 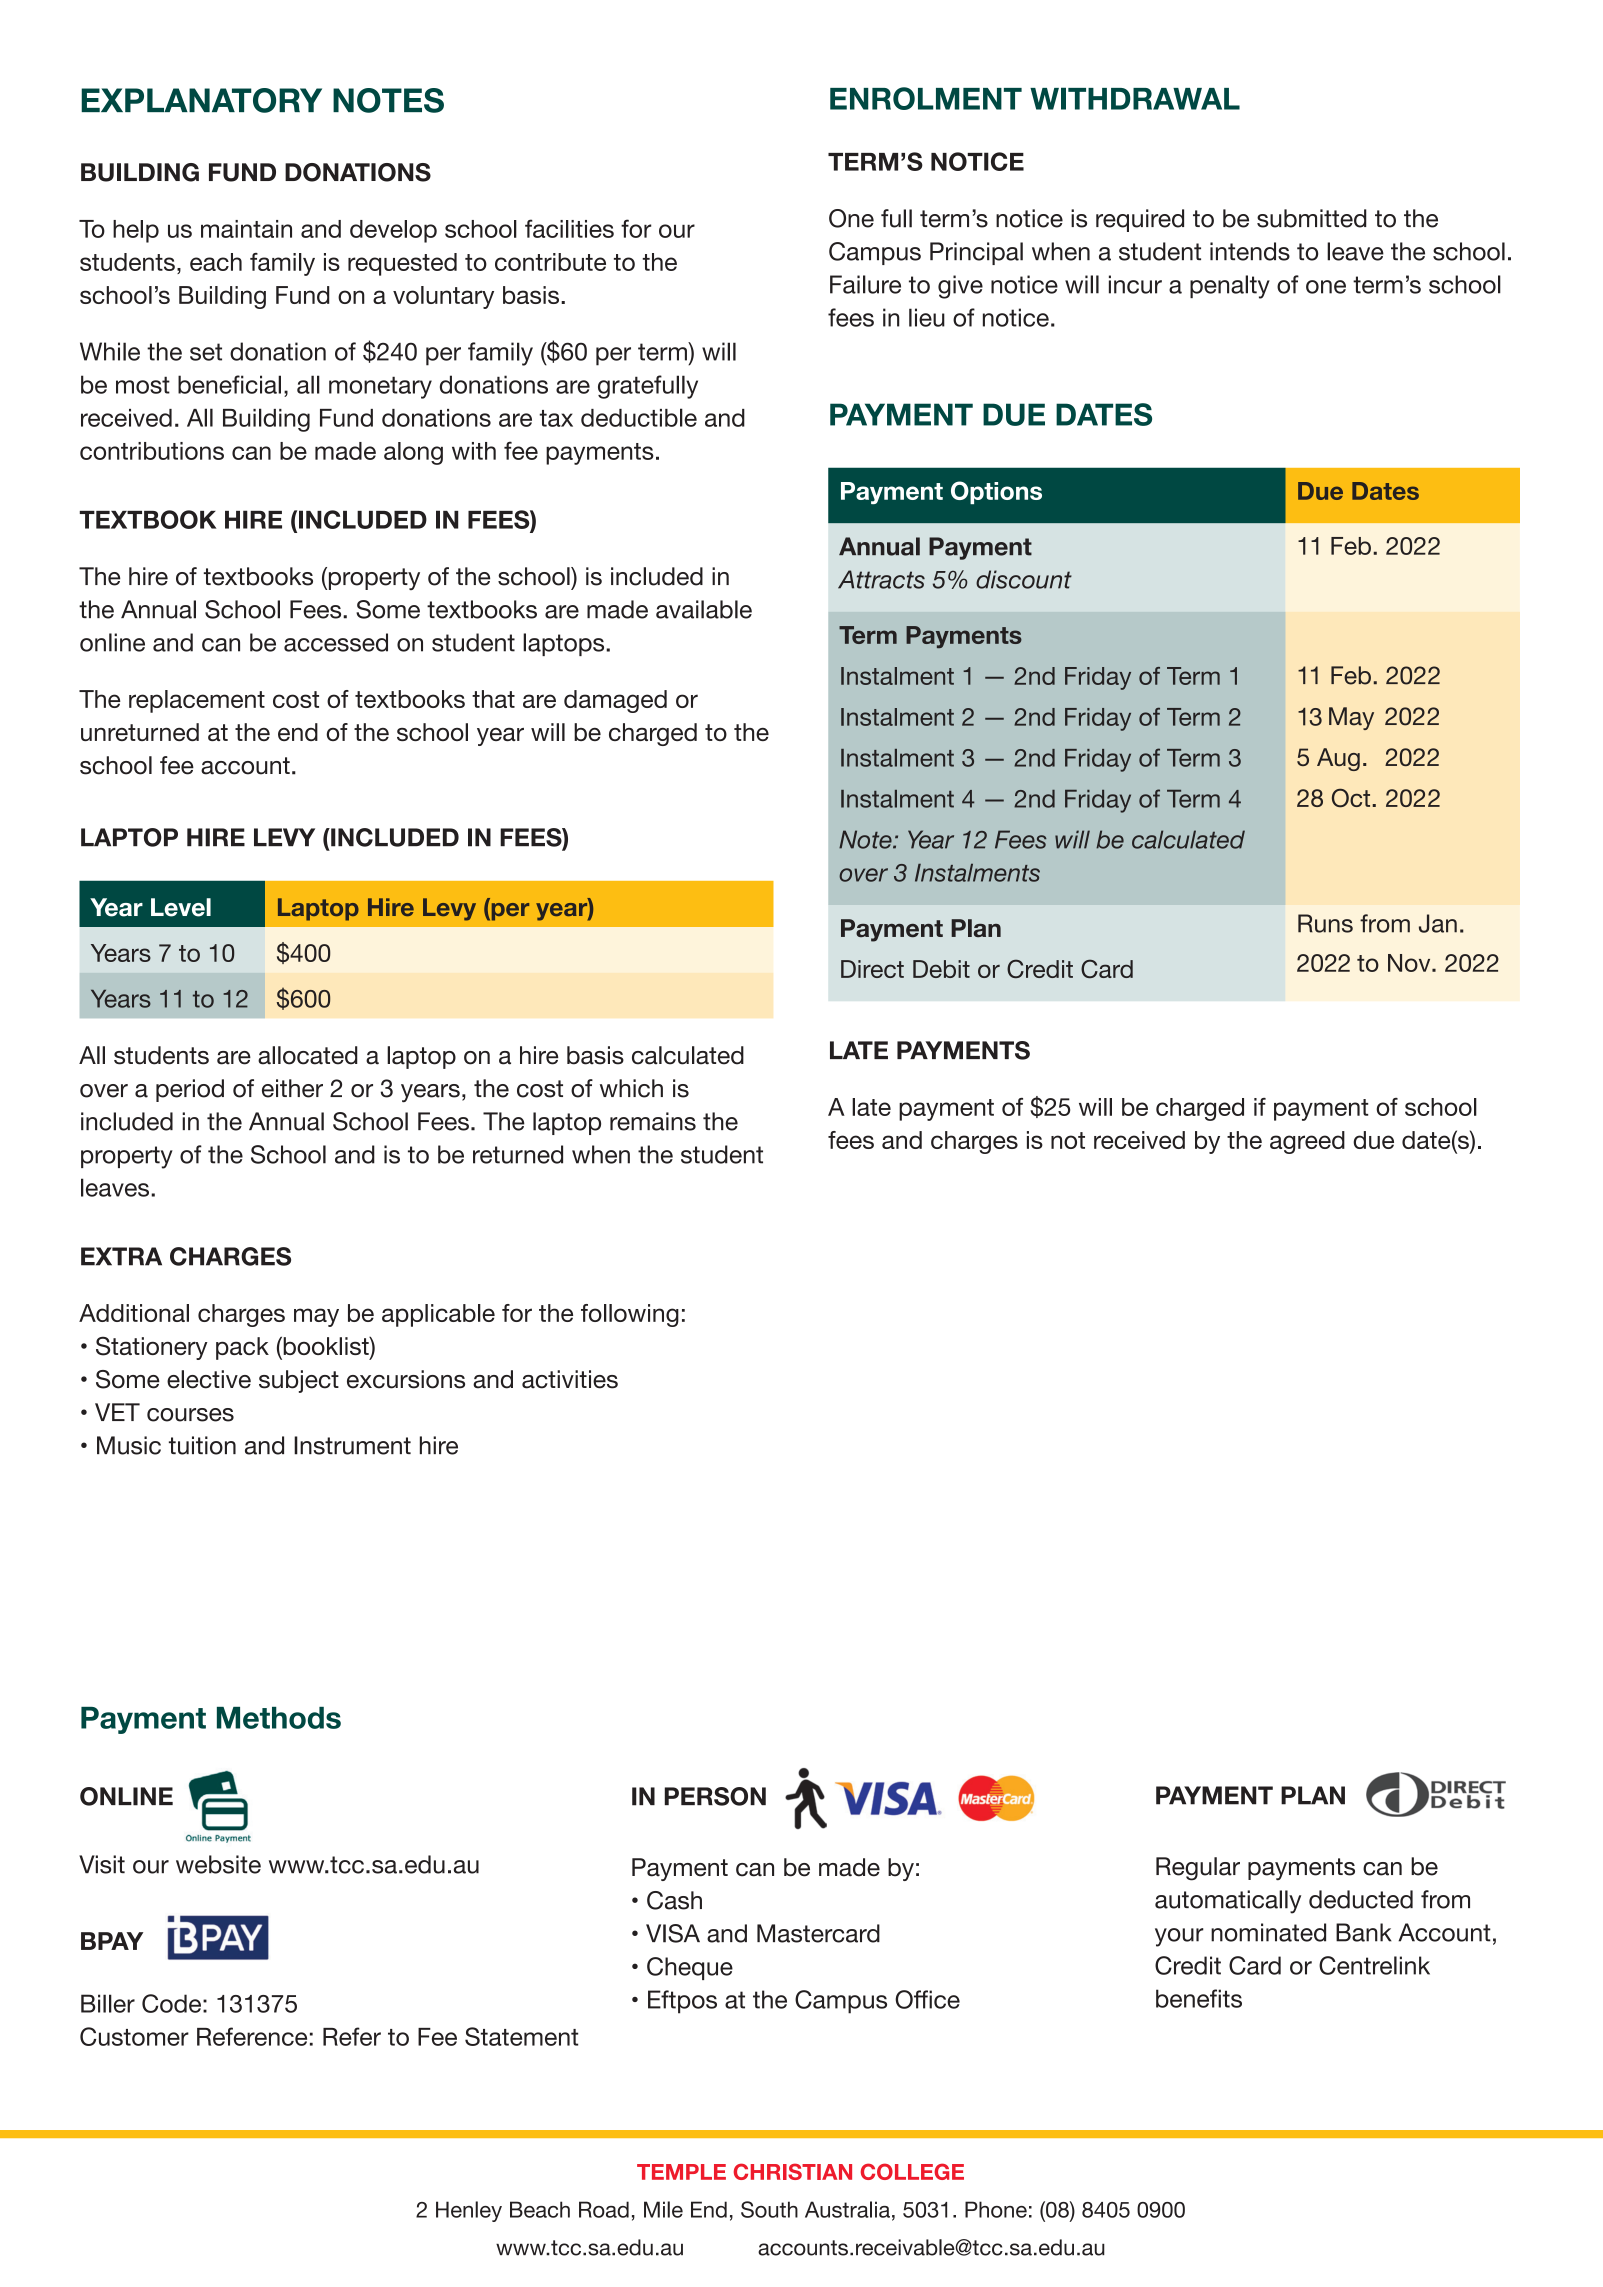 What do you see at coordinates (653, 1121) in the screenshot?
I see `remains` at bounding box center [653, 1121].
